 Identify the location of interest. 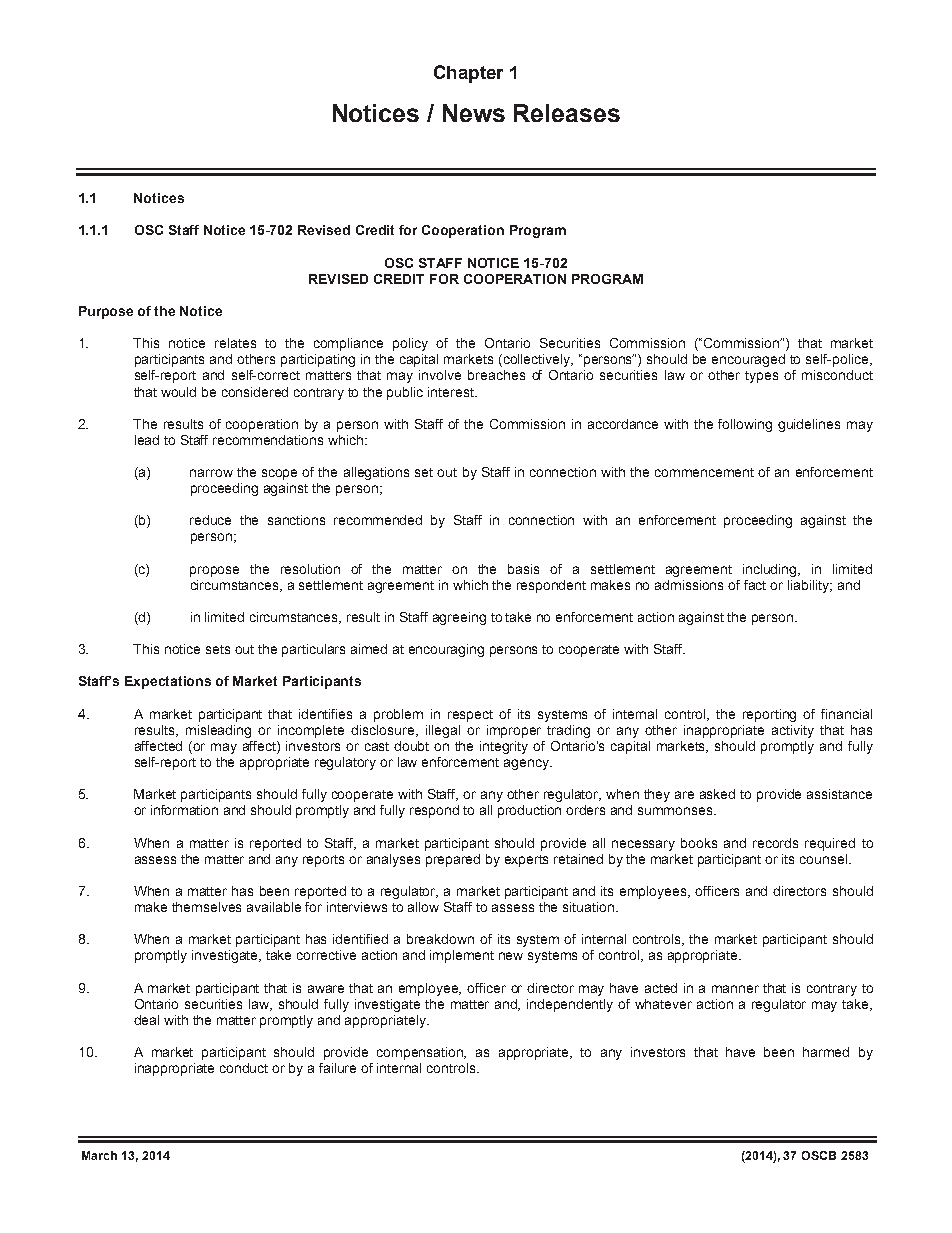
(452, 392).
